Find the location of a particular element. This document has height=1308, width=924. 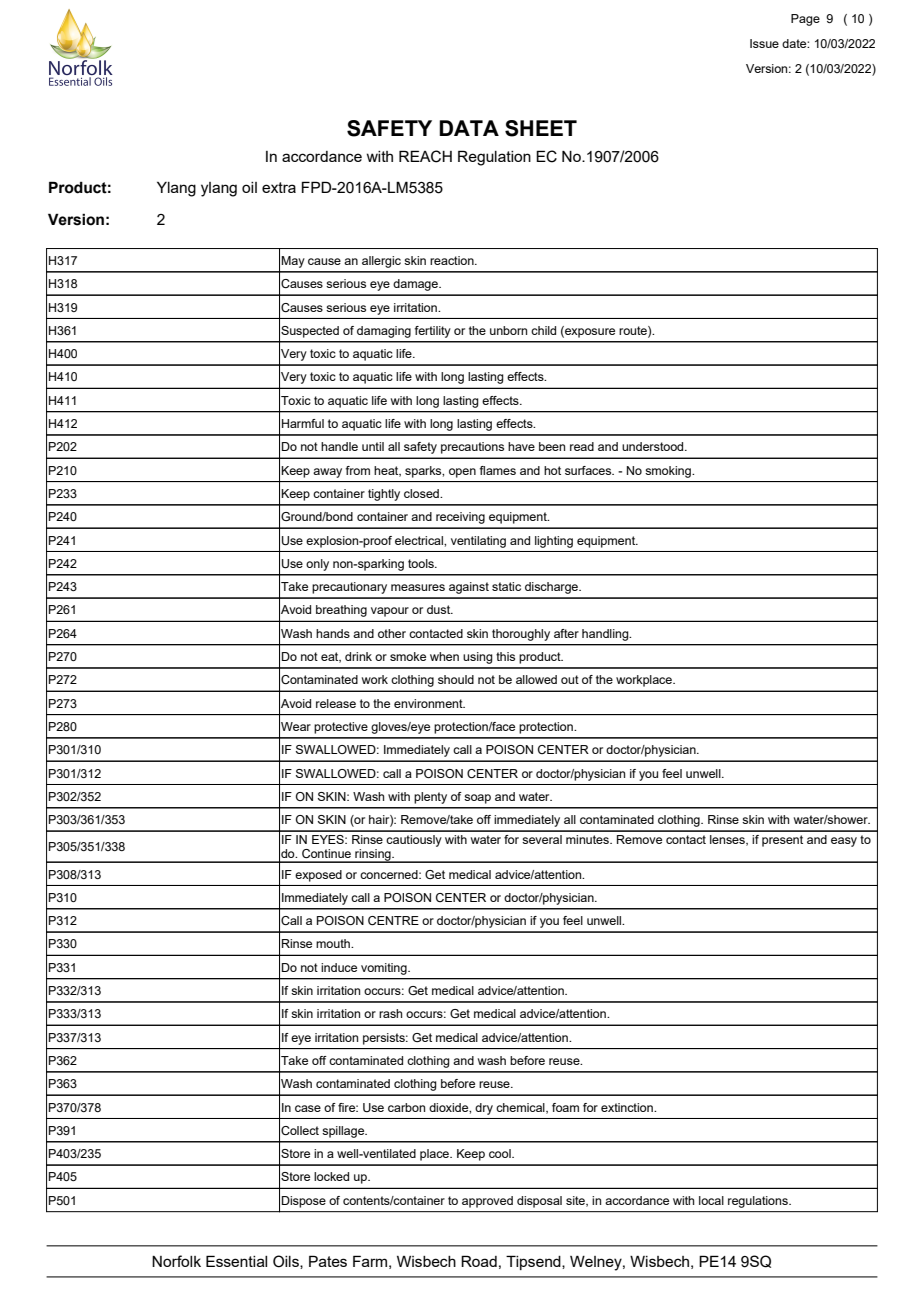

hands is located at coordinates (333, 633).
